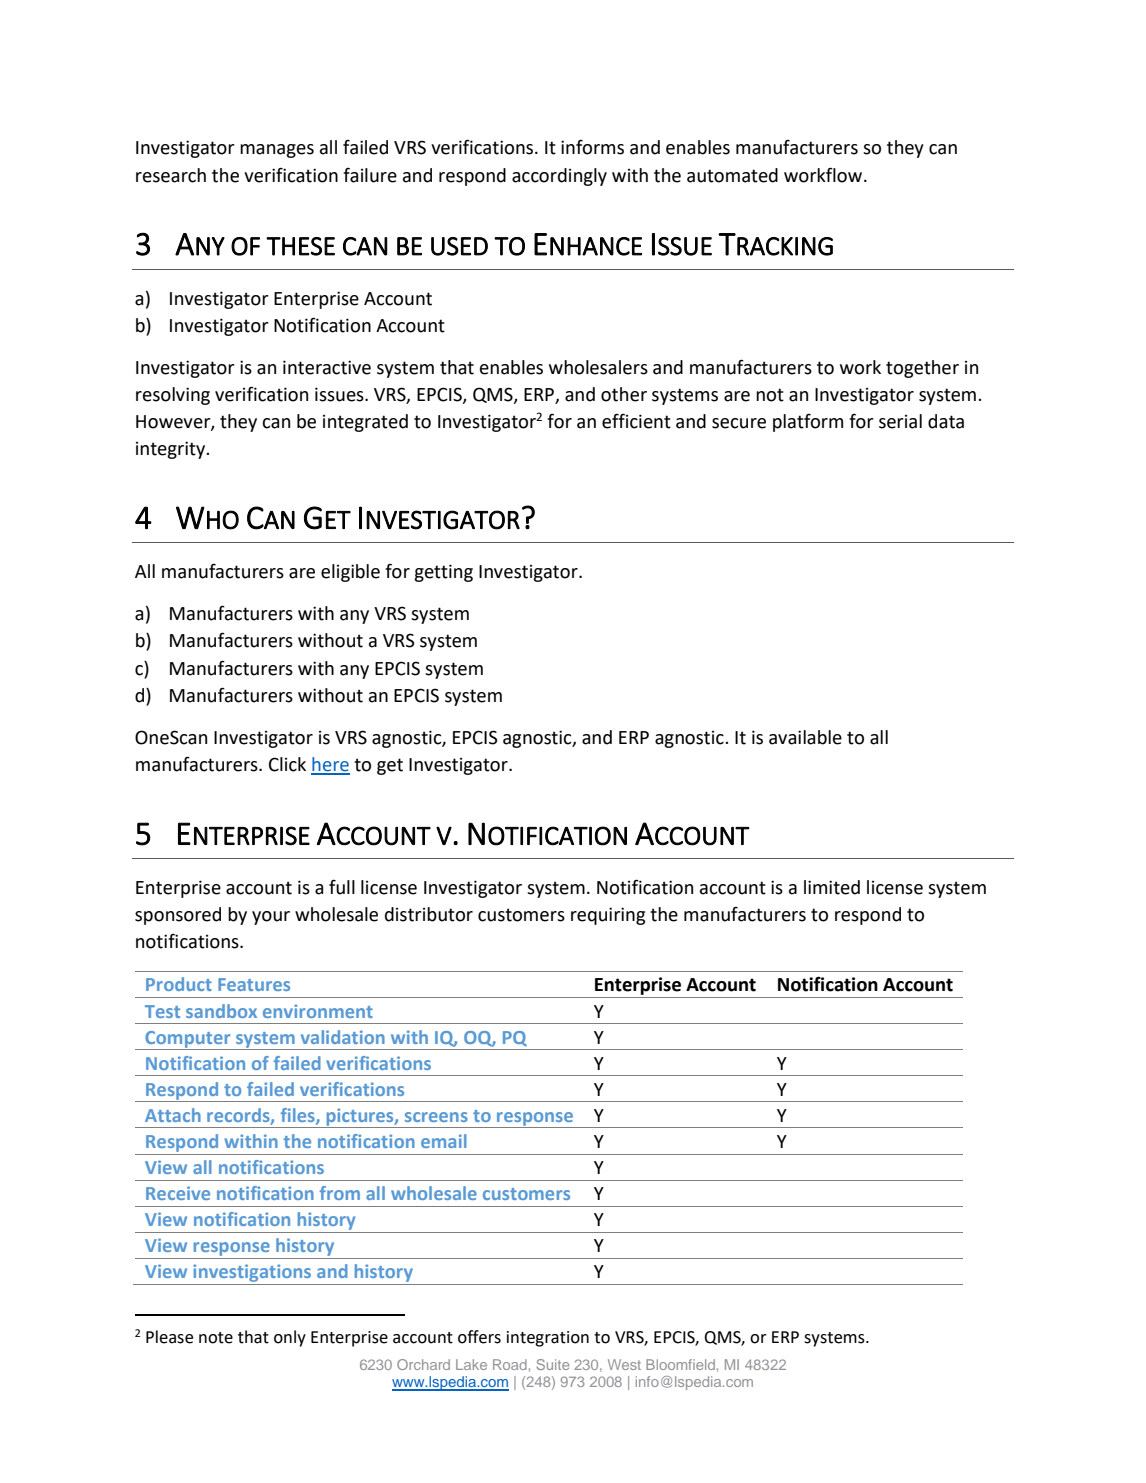 The height and width of the screenshot is (1483, 1146). Describe the element at coordinates (608, 916) in the screenshot. I see `requiring` at that location.
